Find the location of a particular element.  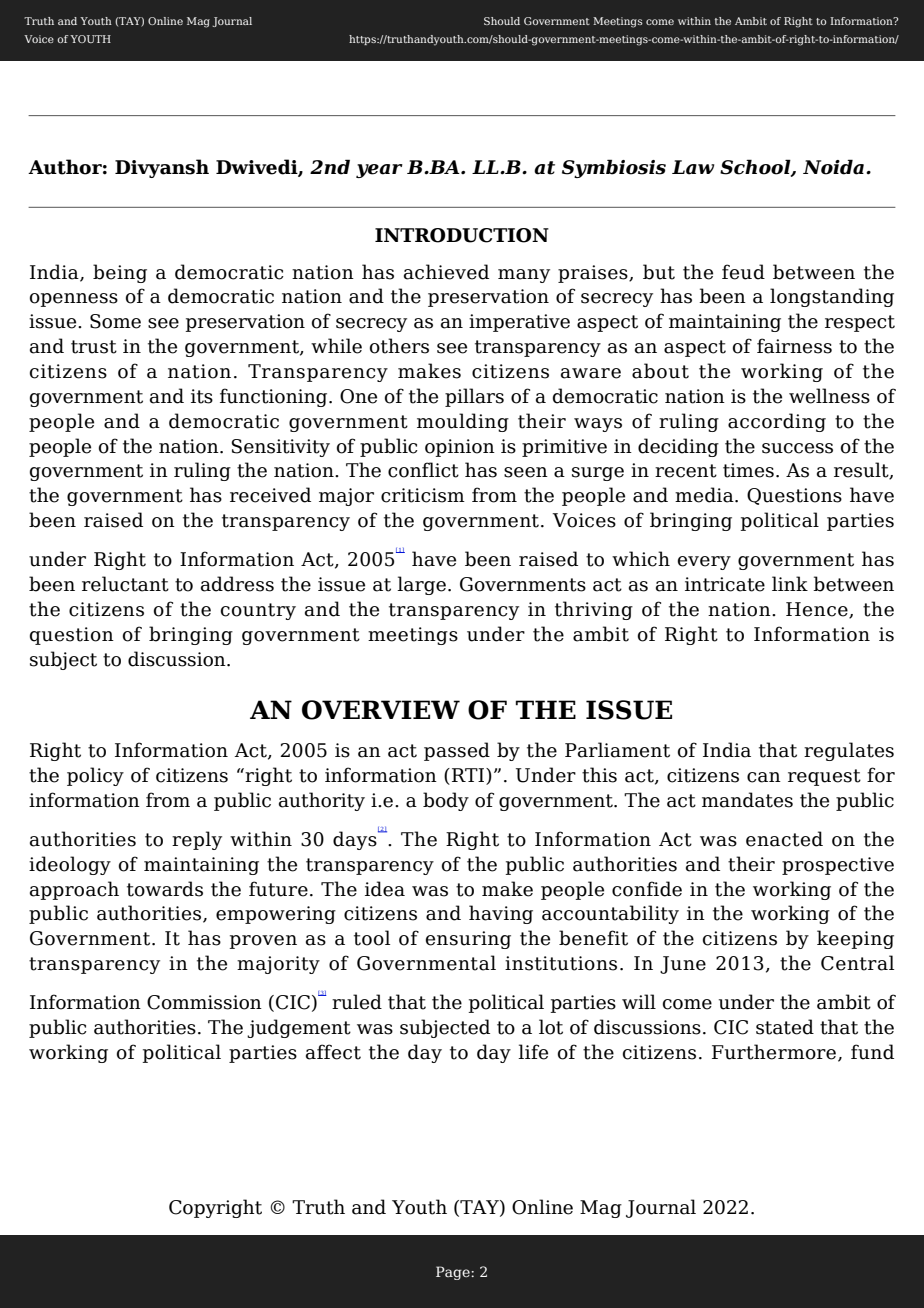

reluctant is located at coordinates (125, 584).
